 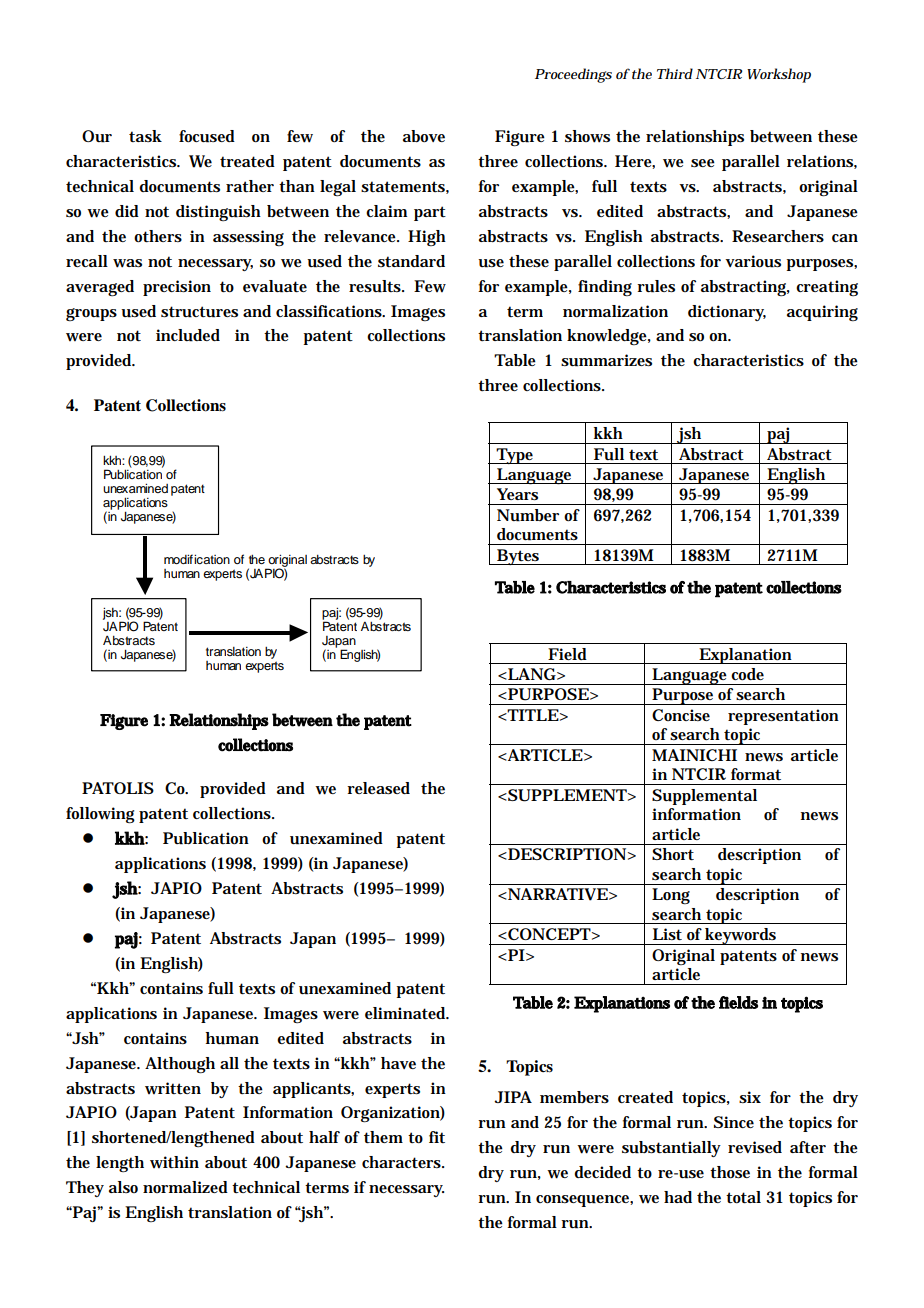 What do you see at coordinates (779, 75) in the image?
I see `Workshop` at bounding box center [779, 75].
